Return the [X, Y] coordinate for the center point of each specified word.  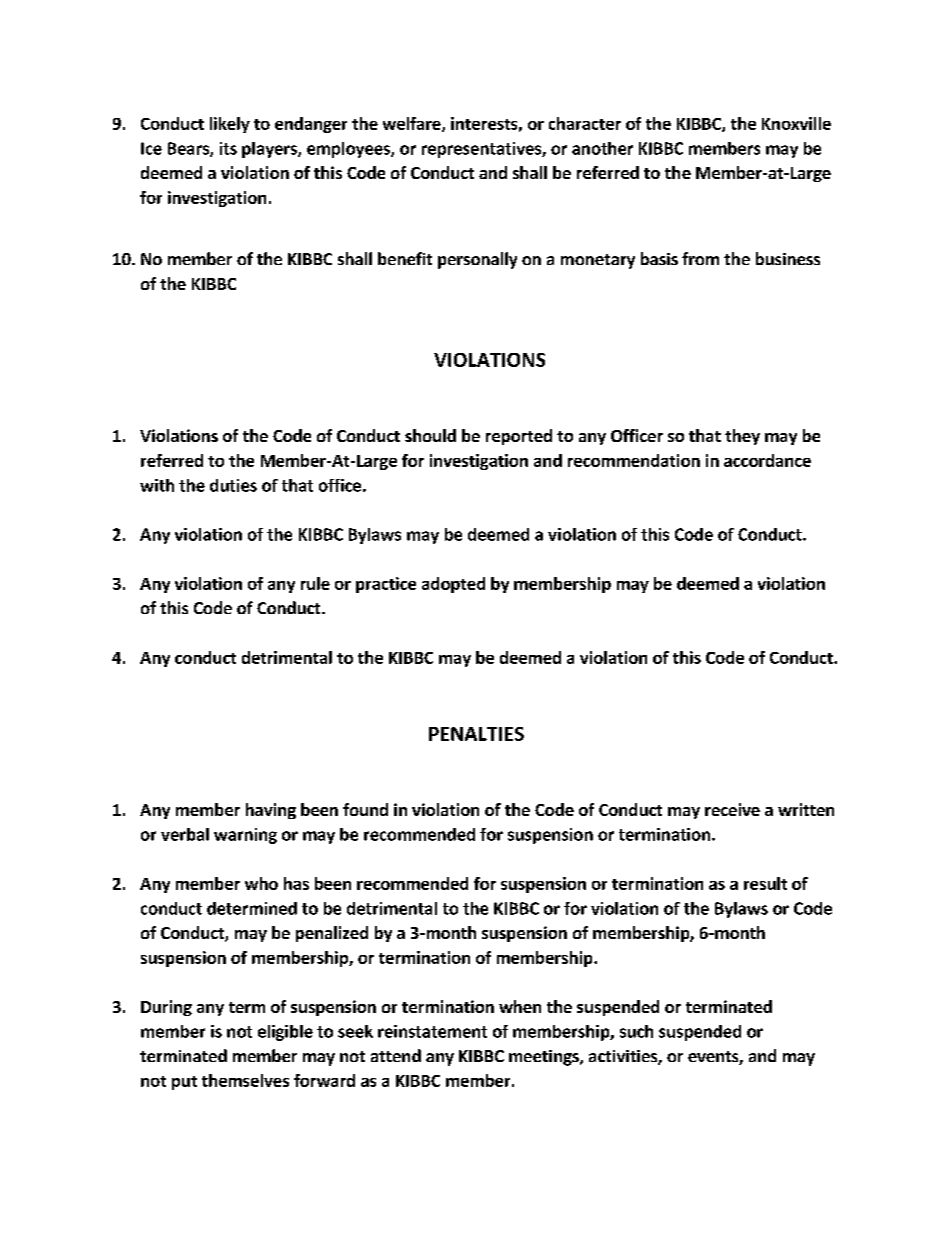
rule [315, 583]
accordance [767, 460]
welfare [413, 124]
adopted [453, 585]
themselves [245, 1080]
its [228, 148]
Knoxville [796, 123]
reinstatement [432, 1031]
